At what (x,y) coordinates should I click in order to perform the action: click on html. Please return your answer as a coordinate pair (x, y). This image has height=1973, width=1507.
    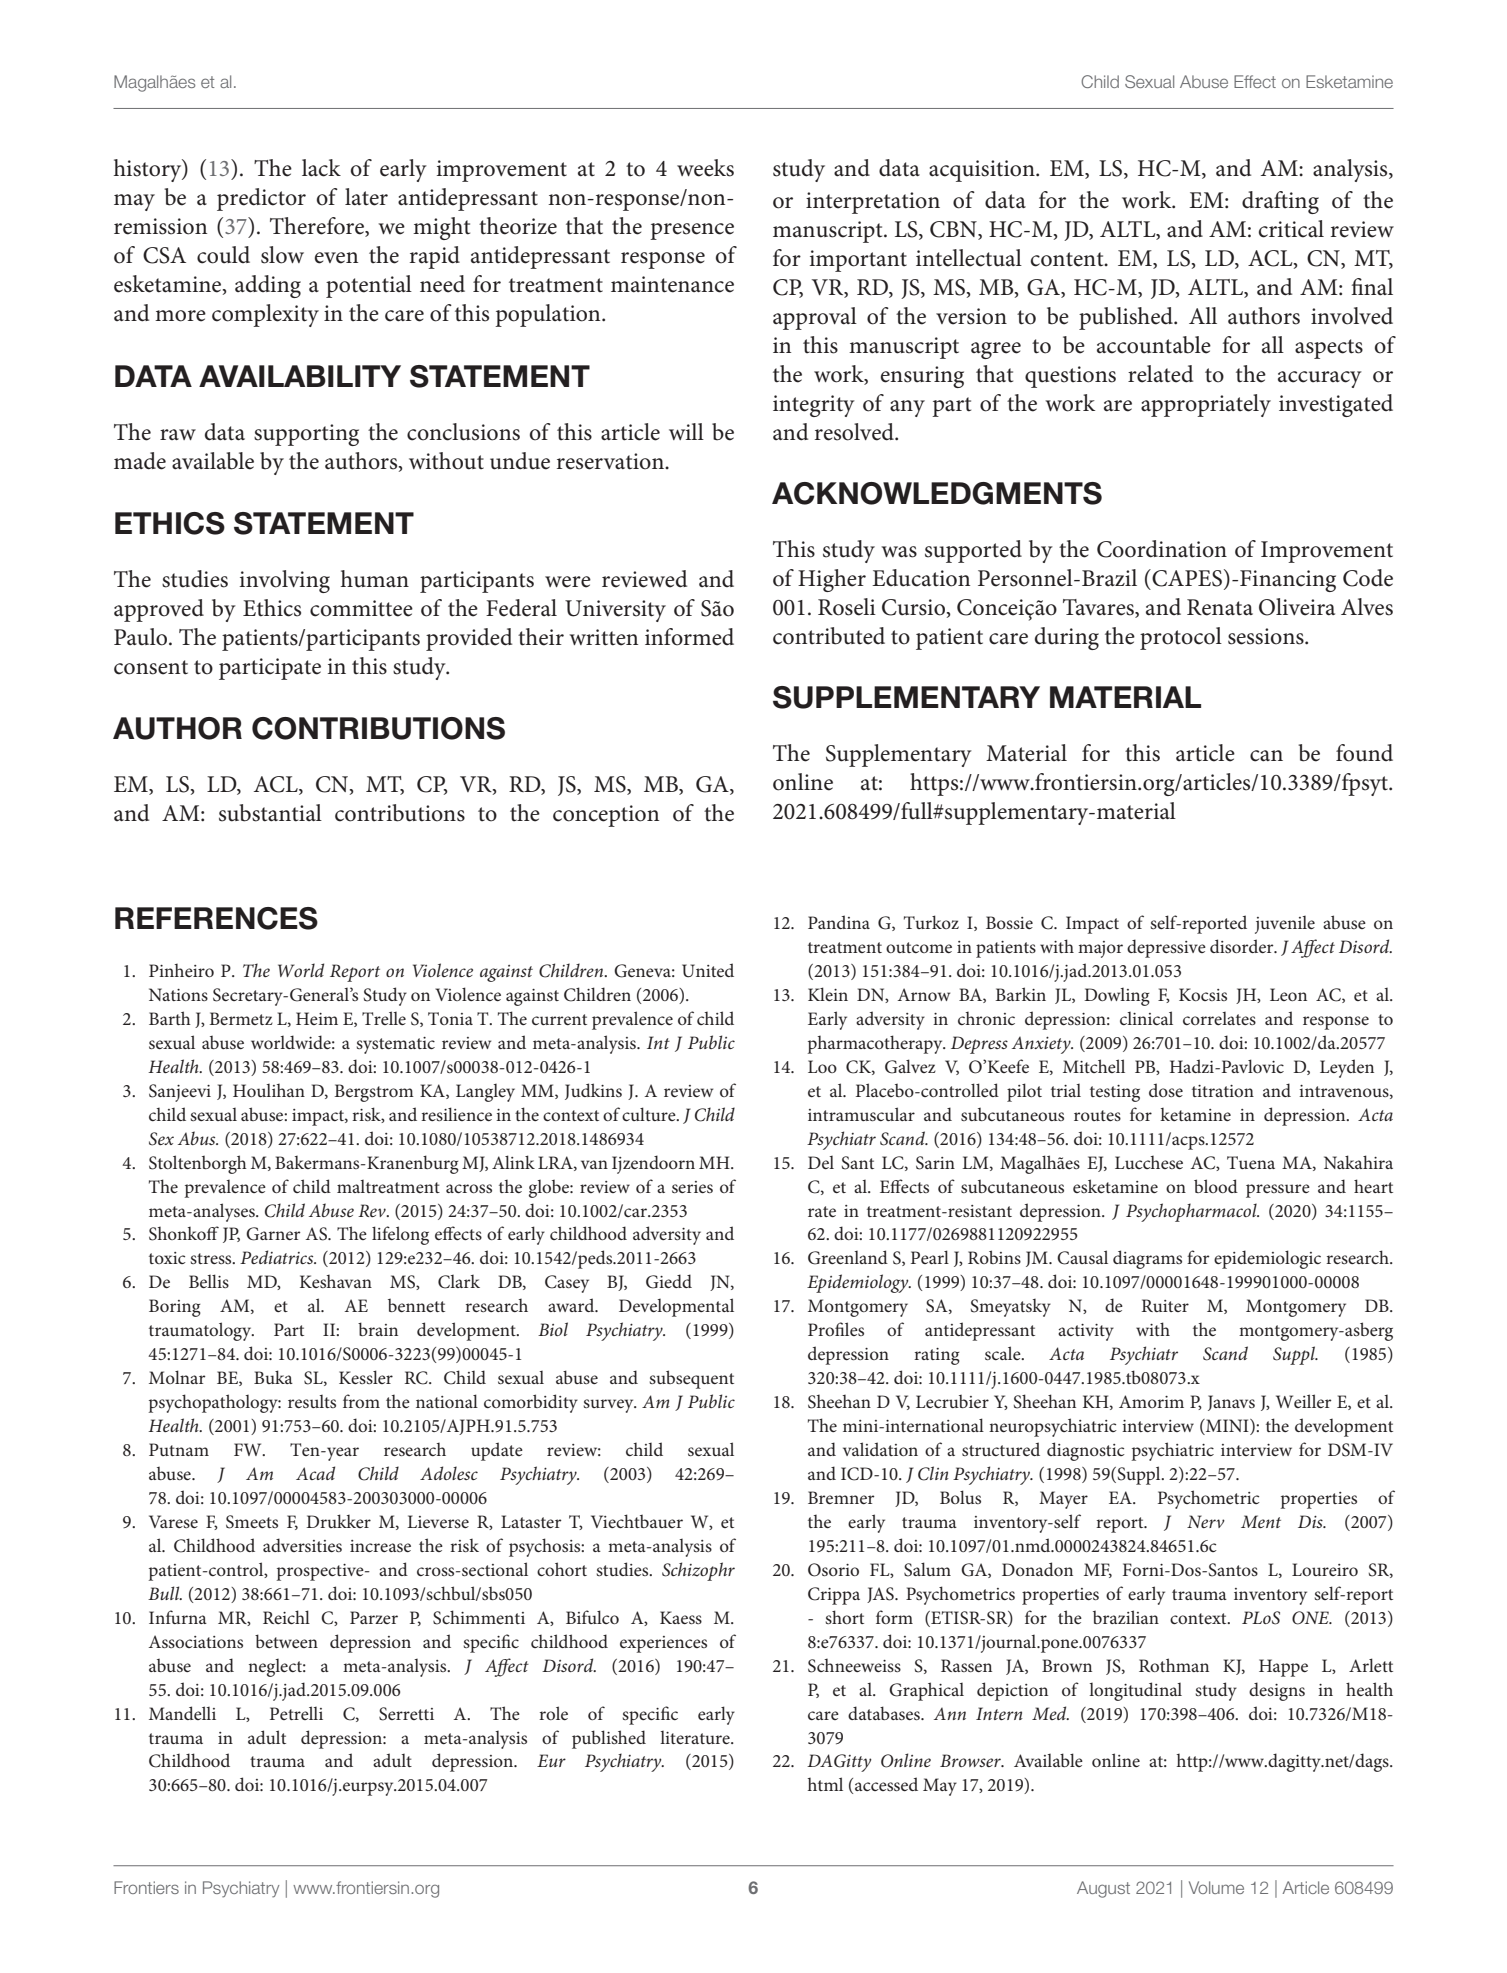
    Looking at the image, I should click on (825, 1784).
